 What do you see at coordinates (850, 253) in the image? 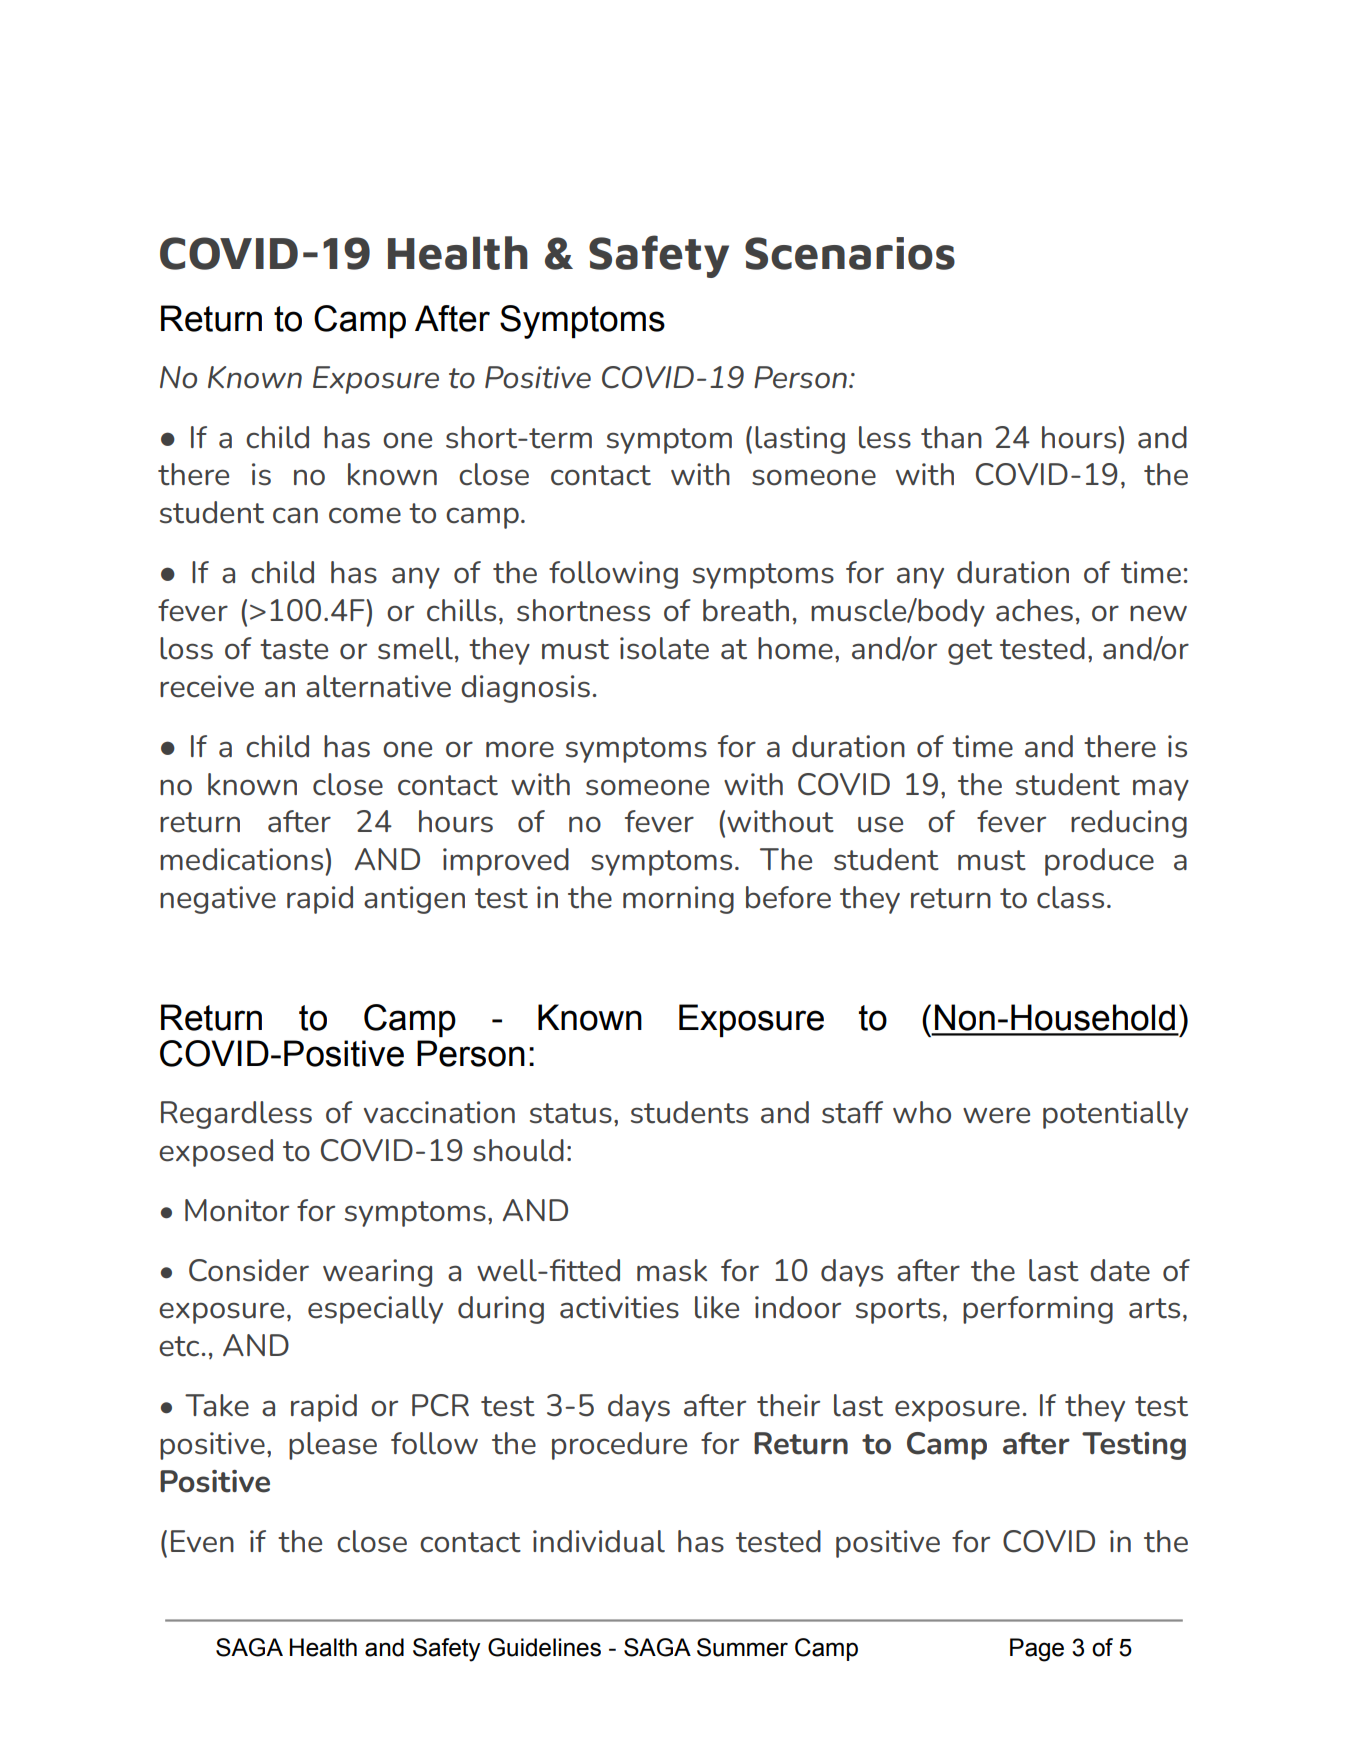
I see `Scenarios` at bounding box center [850, 253].
